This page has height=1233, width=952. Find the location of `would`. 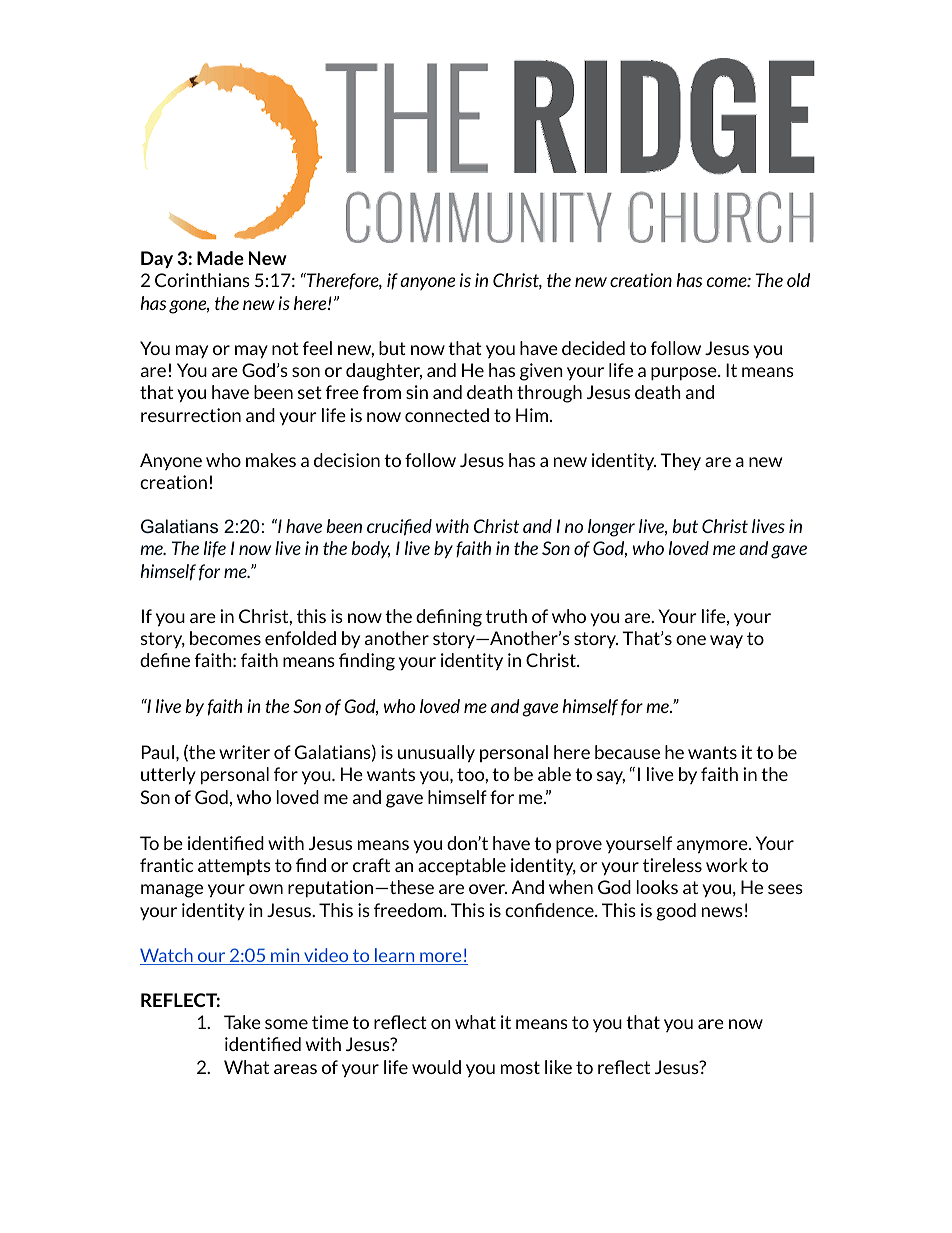

would is located at coordinates (436, 1067).
